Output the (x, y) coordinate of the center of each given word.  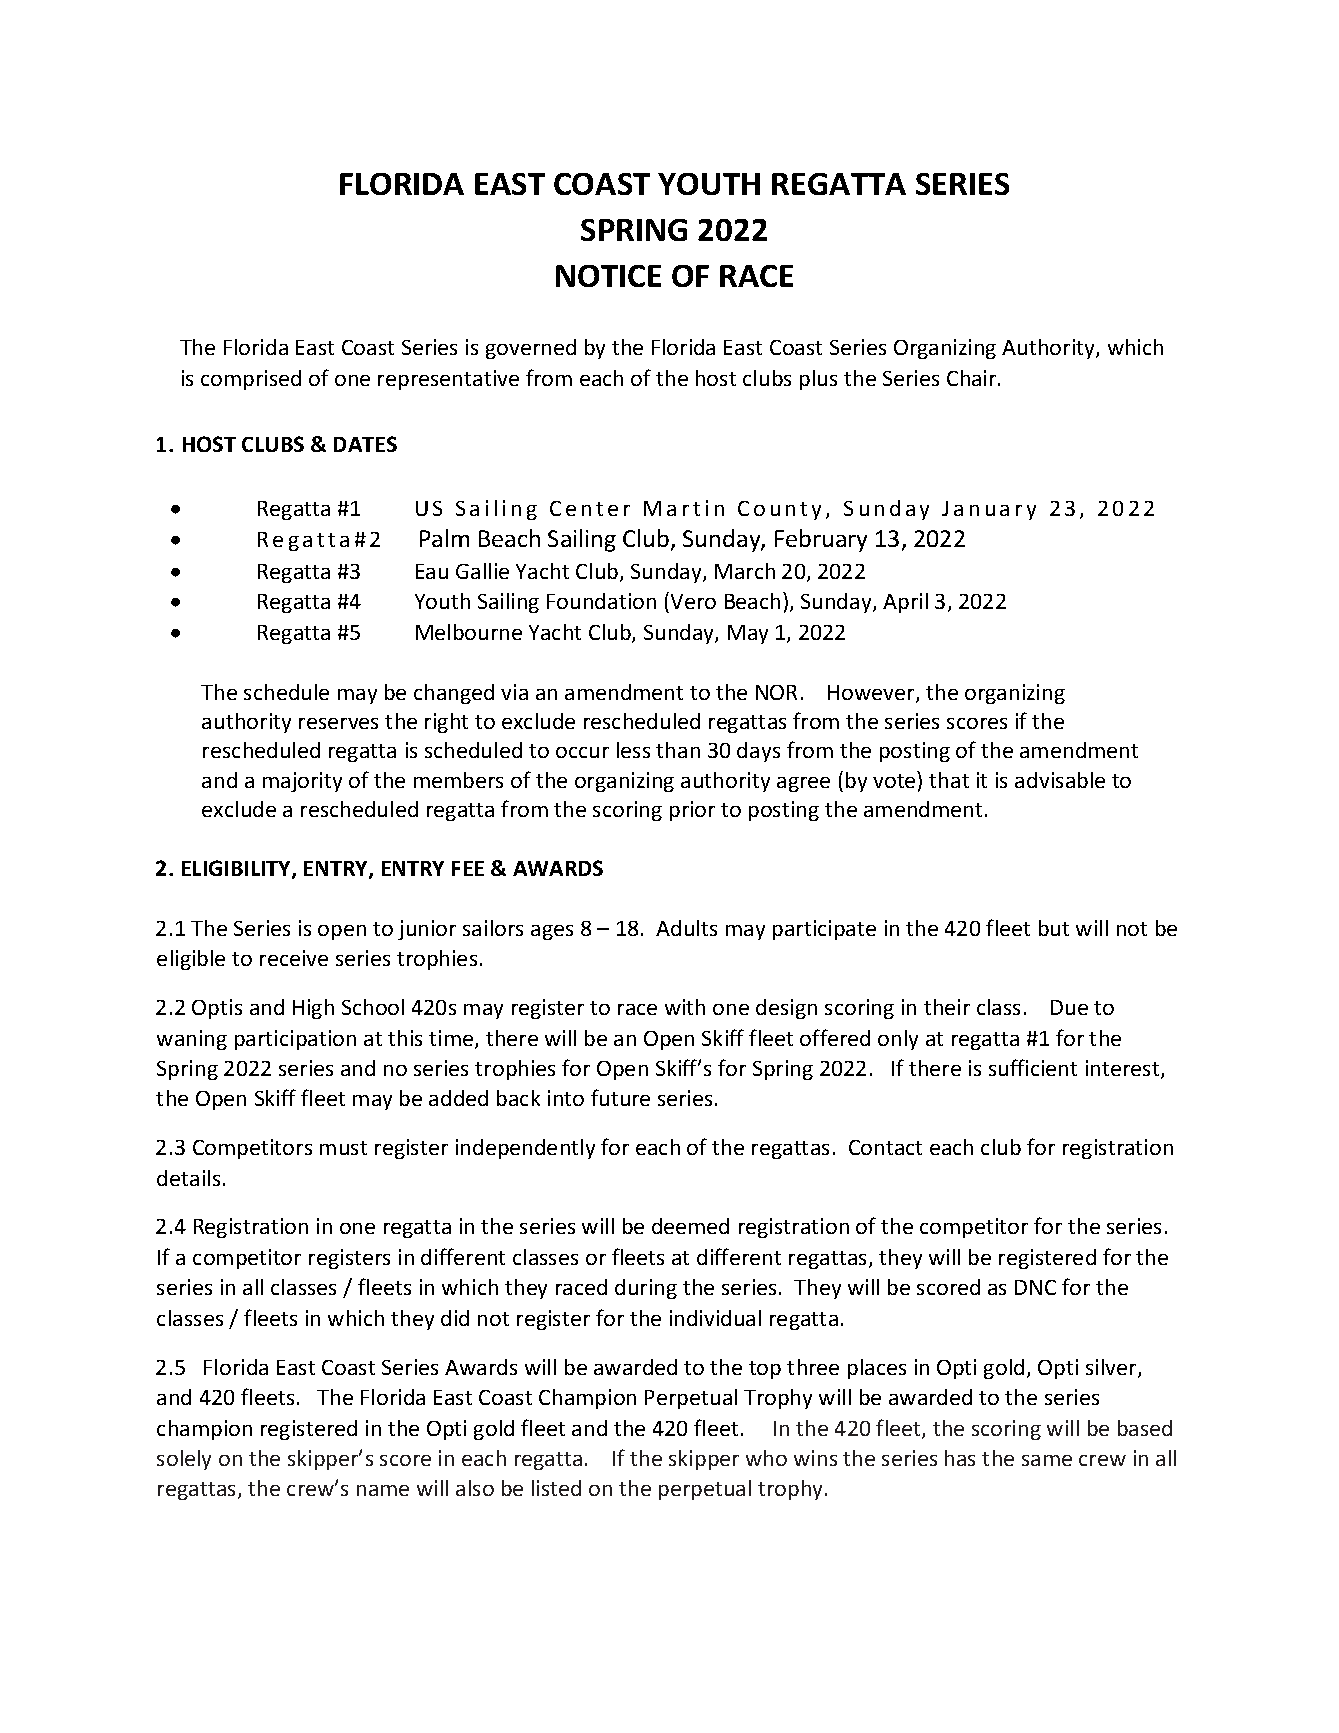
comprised (251, 380)
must (343, 1148)
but (1054, 928)
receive (294, 958)
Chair (973, 378)
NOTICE (608, 276)
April (905, 603)
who (766, 1458)
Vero (693, 601)
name (383, 1490)
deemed (690, 1226)
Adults (686, 928)
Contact (885, 1147)
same (1047, 1460)
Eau (432, 571)
